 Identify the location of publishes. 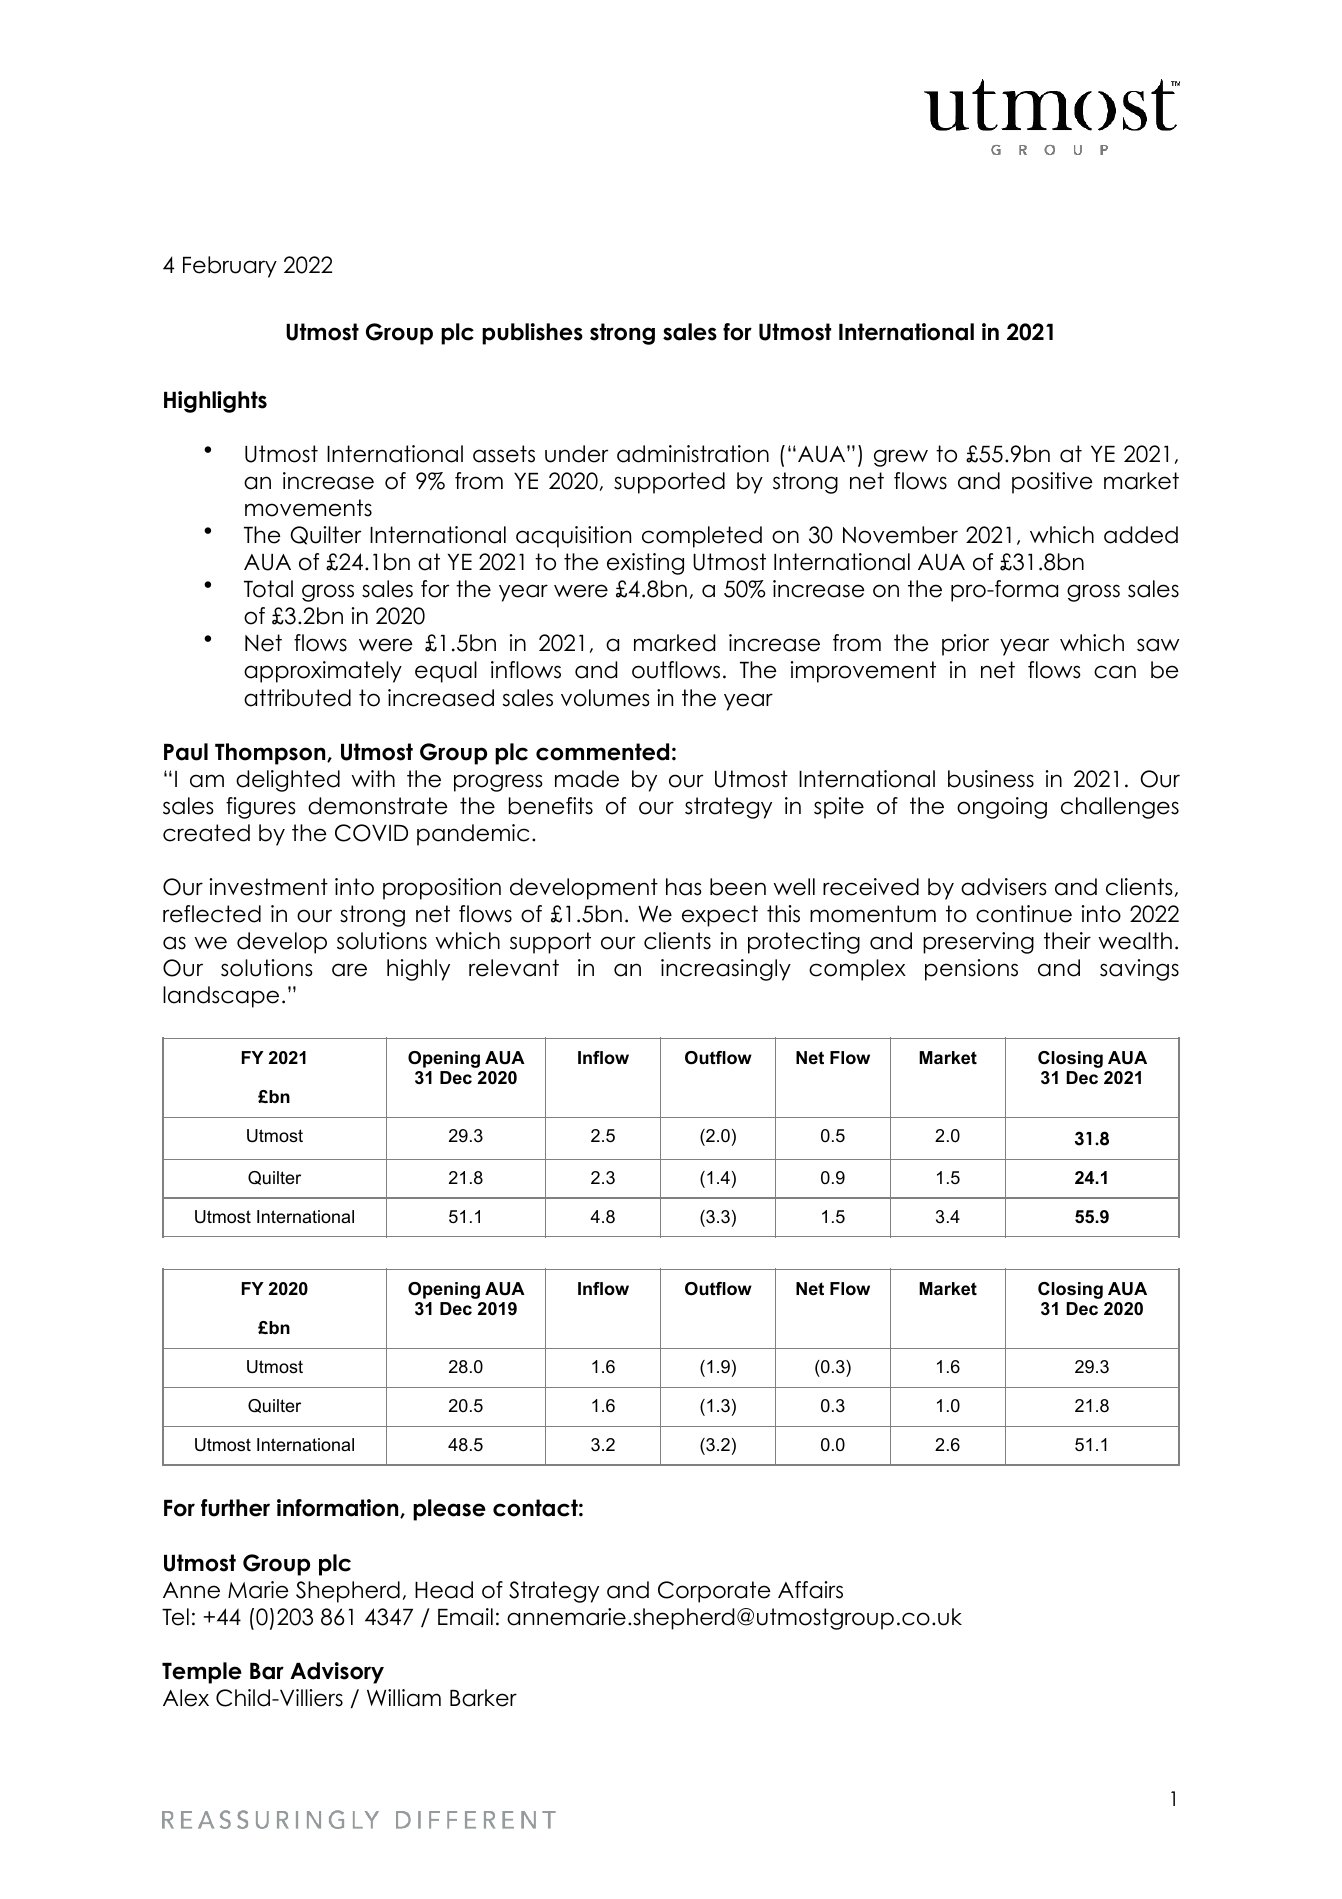
(532, 334).
